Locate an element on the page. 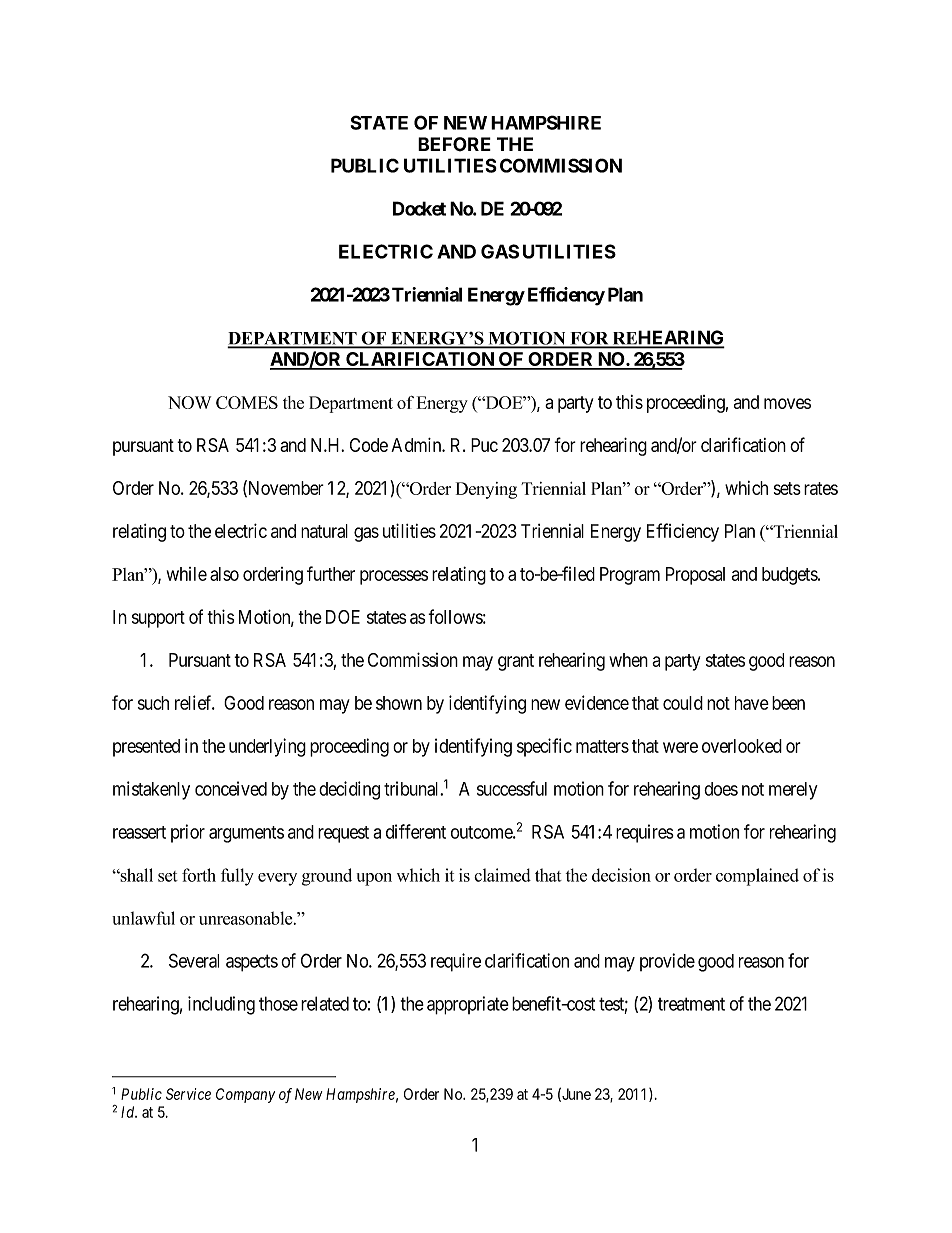  overlooked is located at coordinates (742, 746).
